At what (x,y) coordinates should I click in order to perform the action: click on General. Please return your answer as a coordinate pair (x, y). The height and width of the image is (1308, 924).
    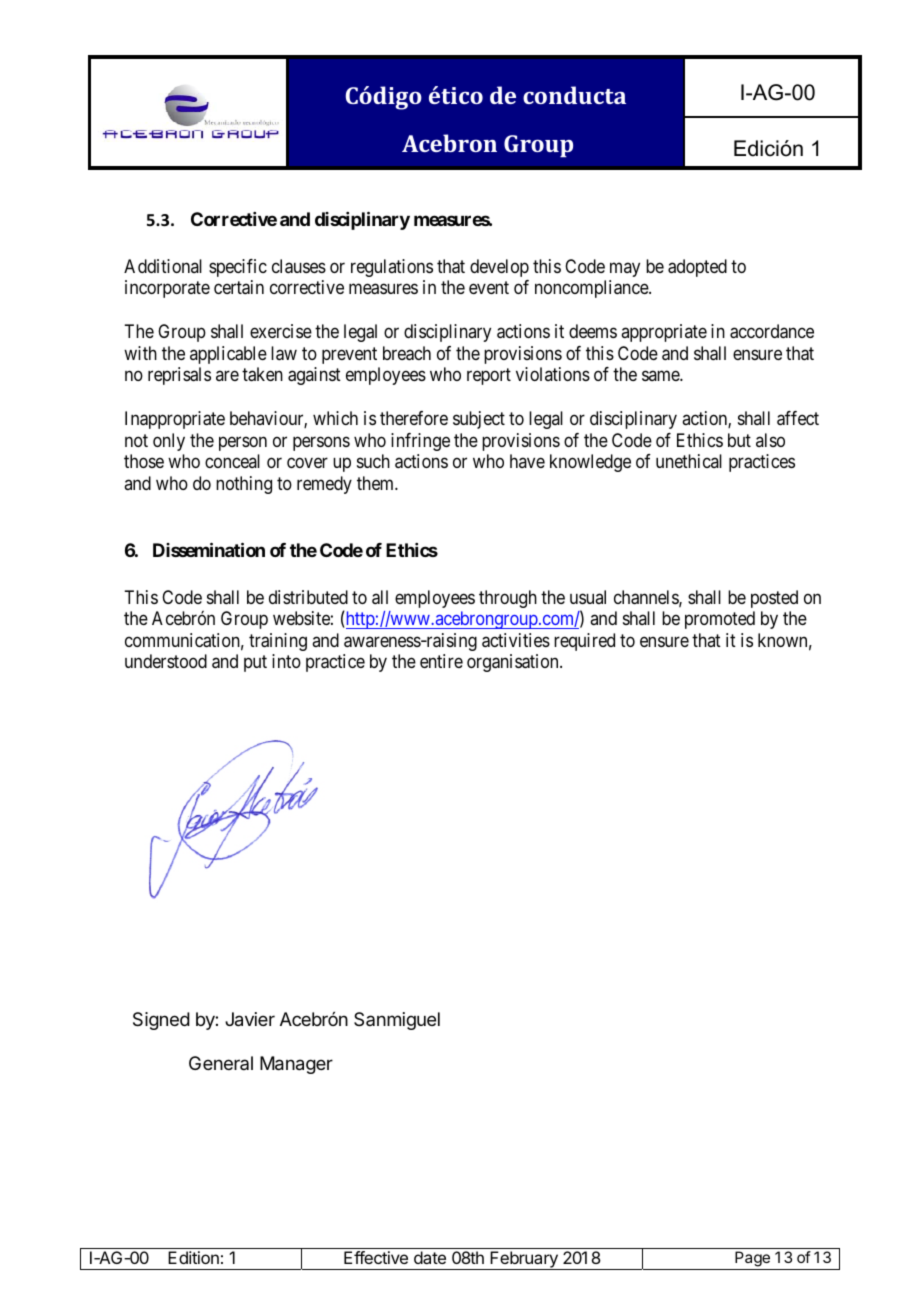
    Looking at the image, I should click on (221, 1063).
